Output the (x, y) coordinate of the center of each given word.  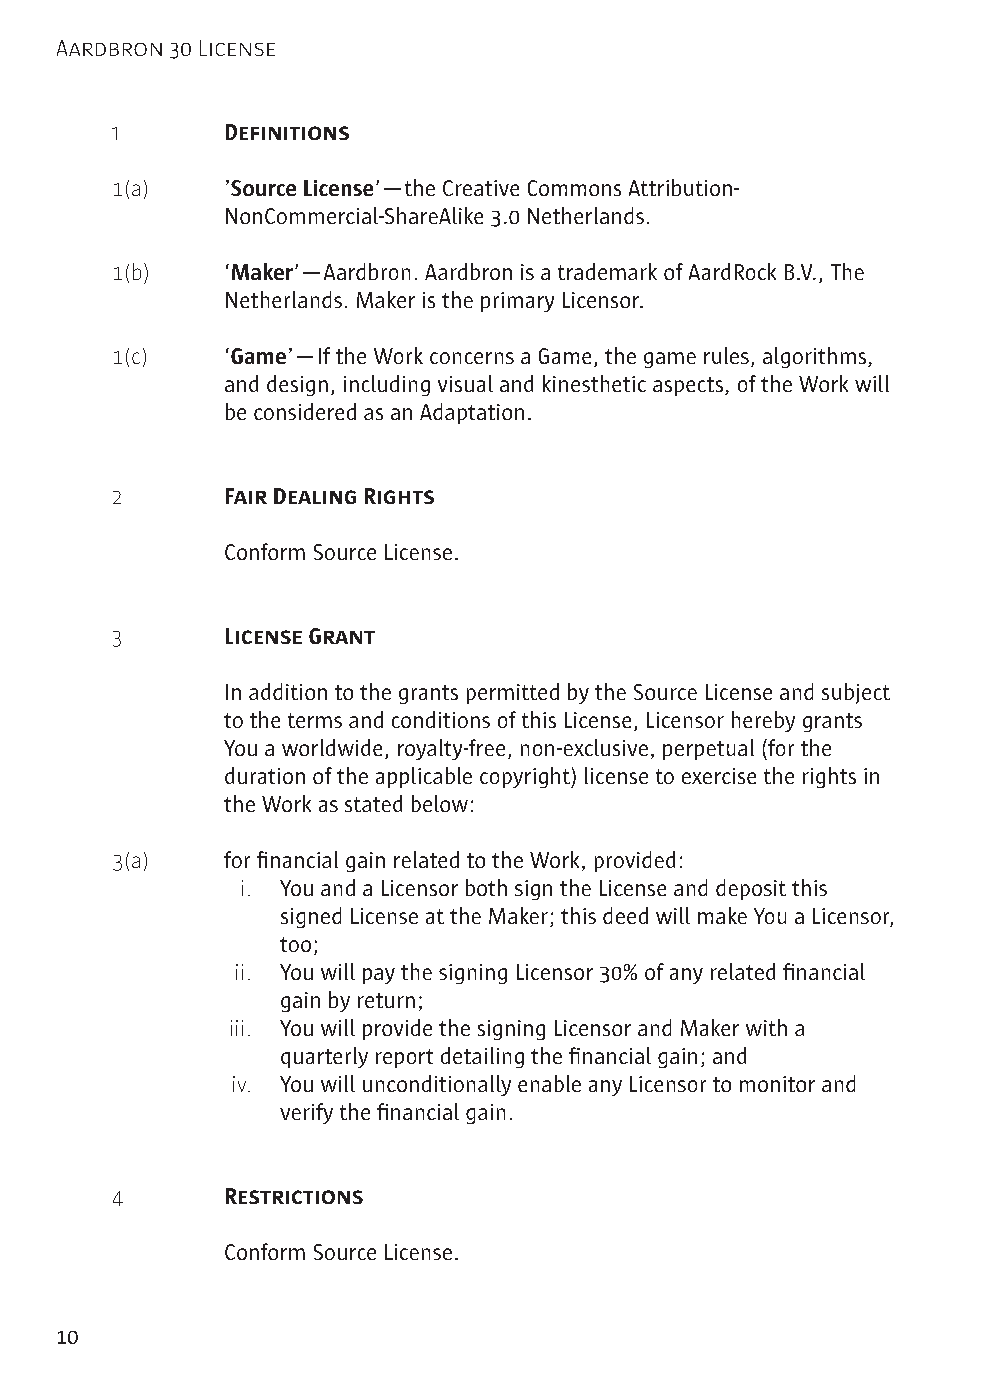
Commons (574, 188)
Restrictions (294, 1196)
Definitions (287, 132)
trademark (607, 271)
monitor (777, 1084)
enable (549, 1083)
